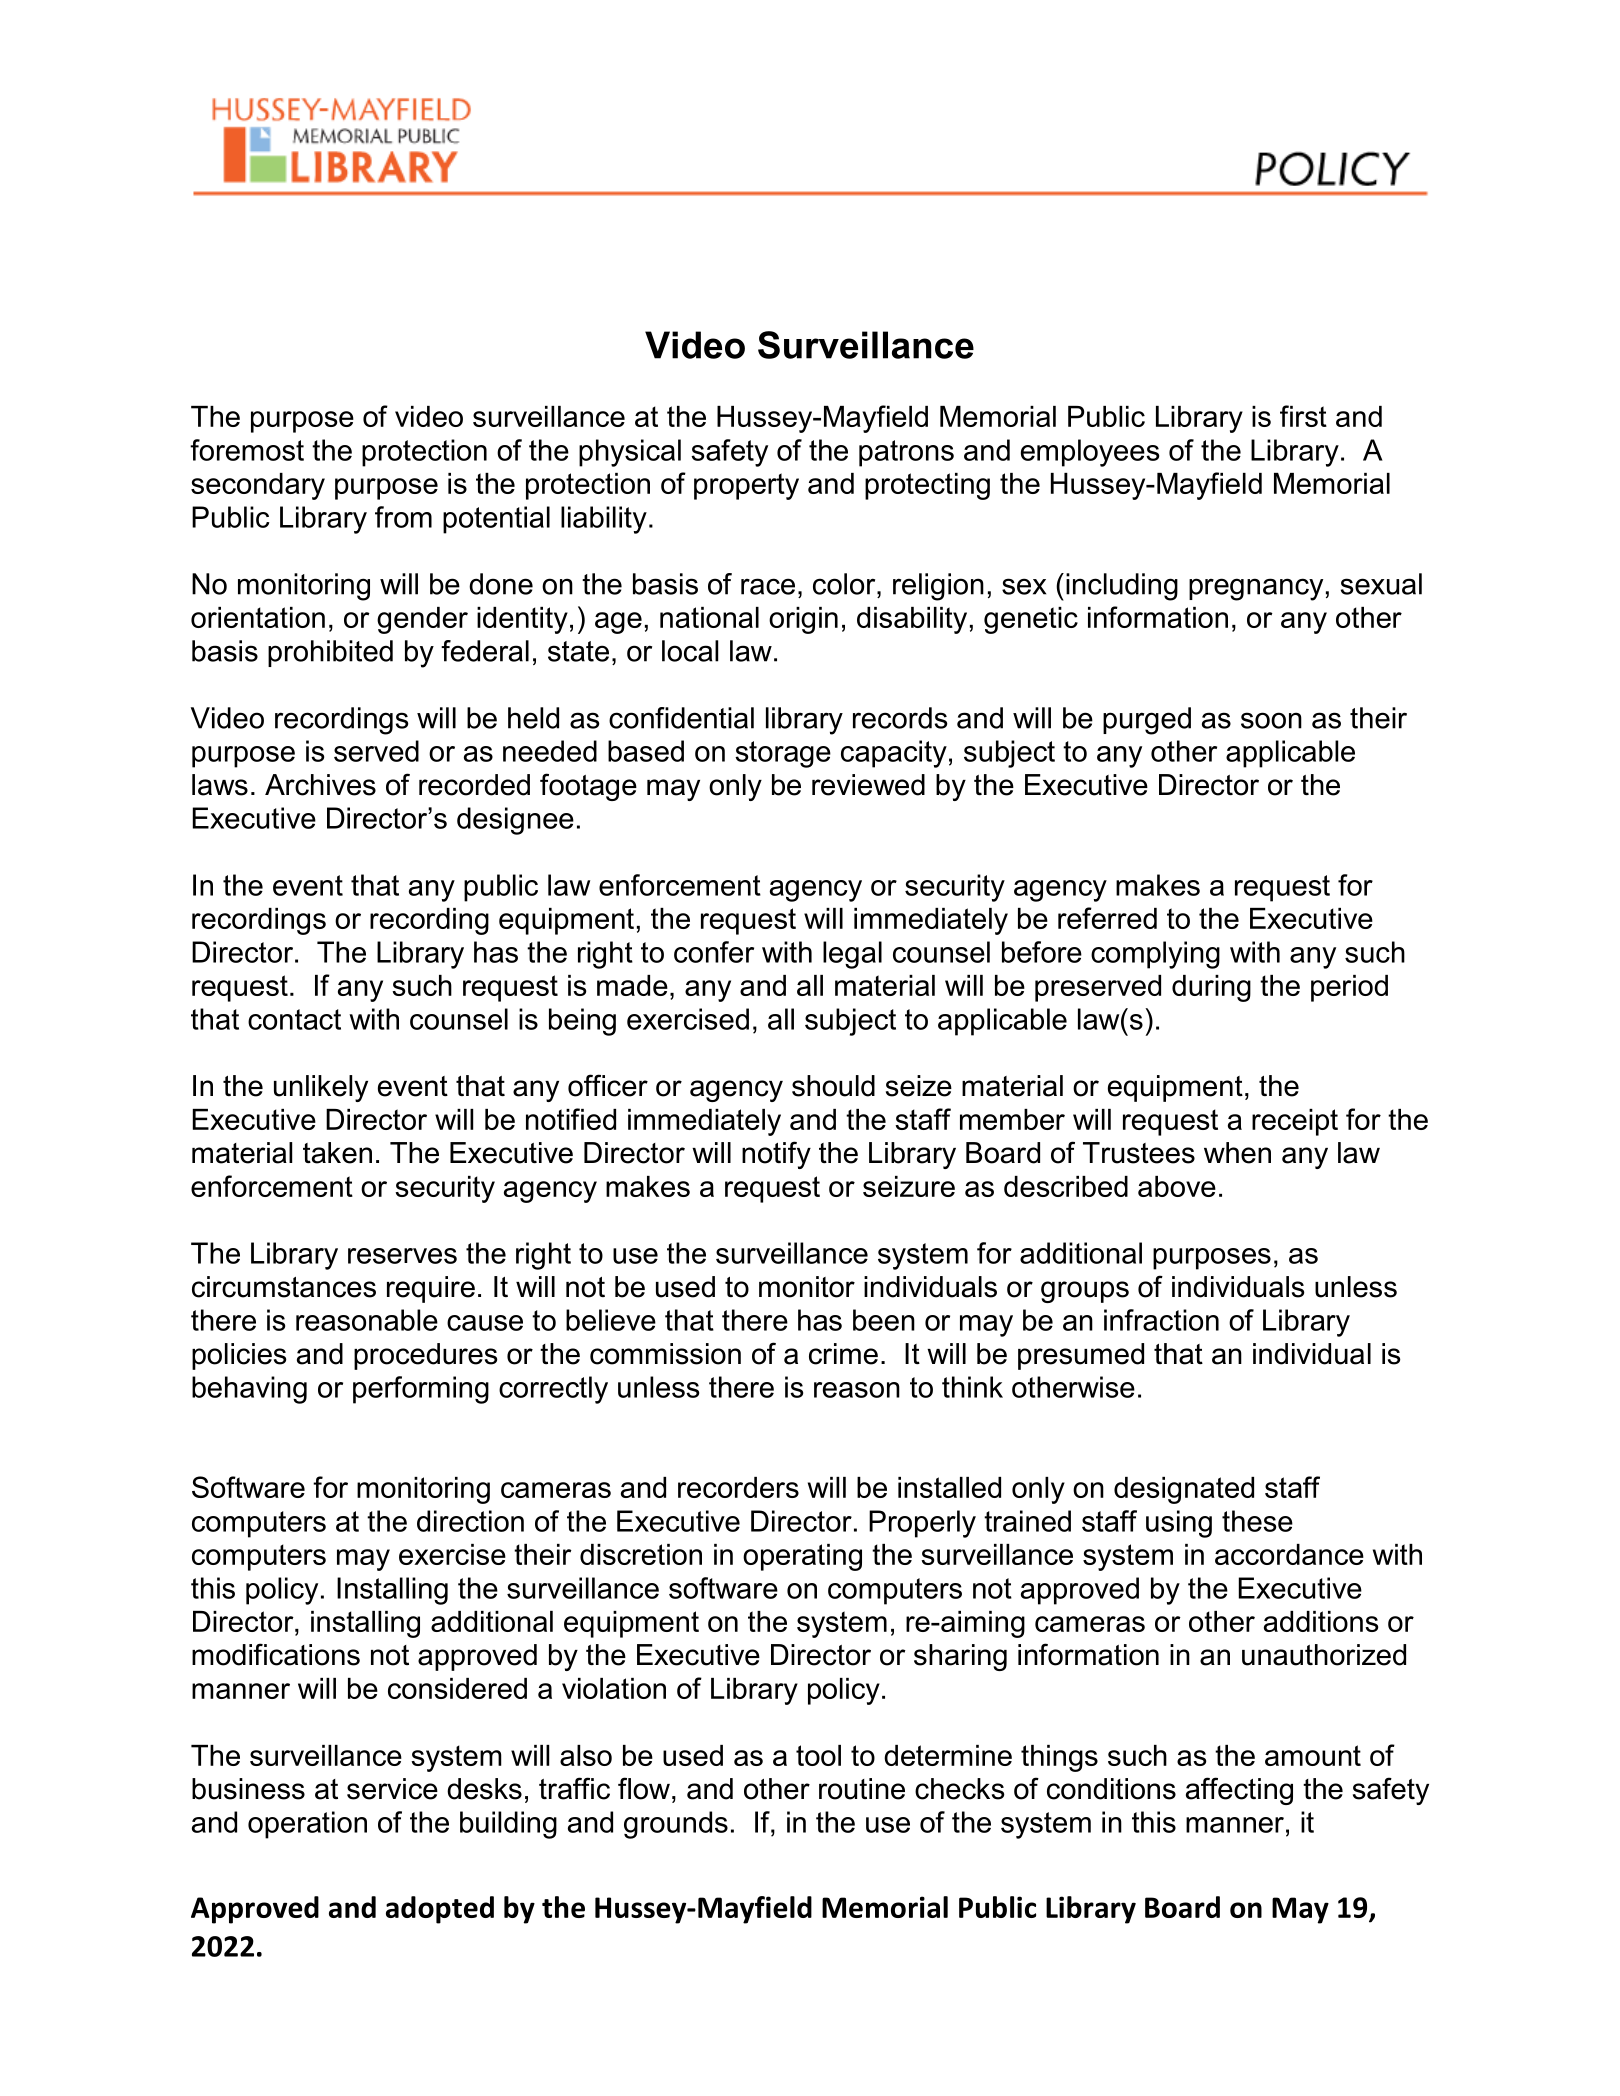 Image resolution: width=1620 pixels, height=2096 pixels. What do you see at coordinates (403, 517) in the page?
I see `from` at bounding box center [403, 517].
